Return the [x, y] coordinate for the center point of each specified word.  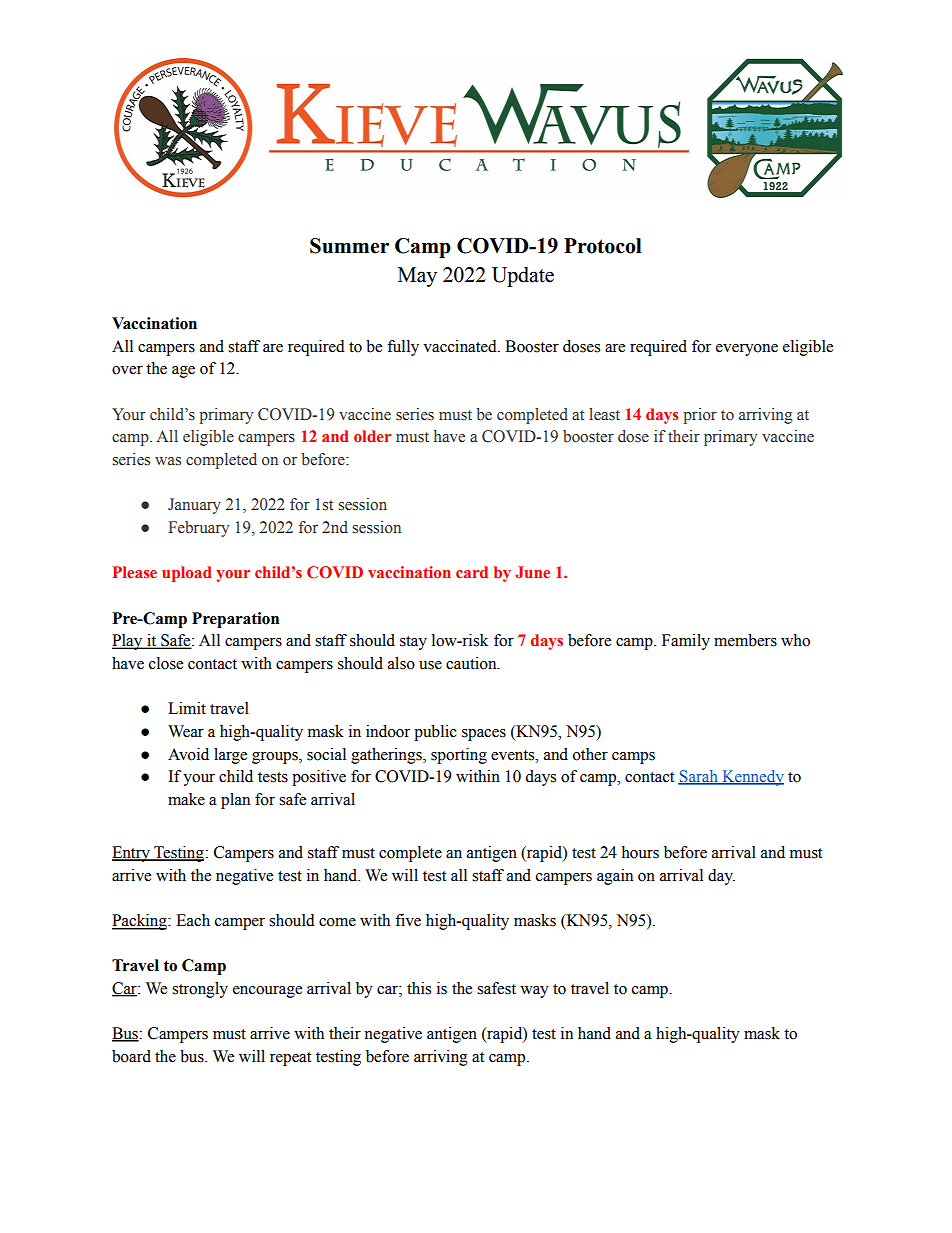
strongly [200, 990]
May [417, 277]
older [372, 436]
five [408, 920]
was [168, 461]
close [166, 663]
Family [686, 642]
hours [640, 852]
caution [472, 663]
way [534, 992]
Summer [349, 246]
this [419, 988]
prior [700, 416]
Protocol [603, 246]
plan [235, 801]
